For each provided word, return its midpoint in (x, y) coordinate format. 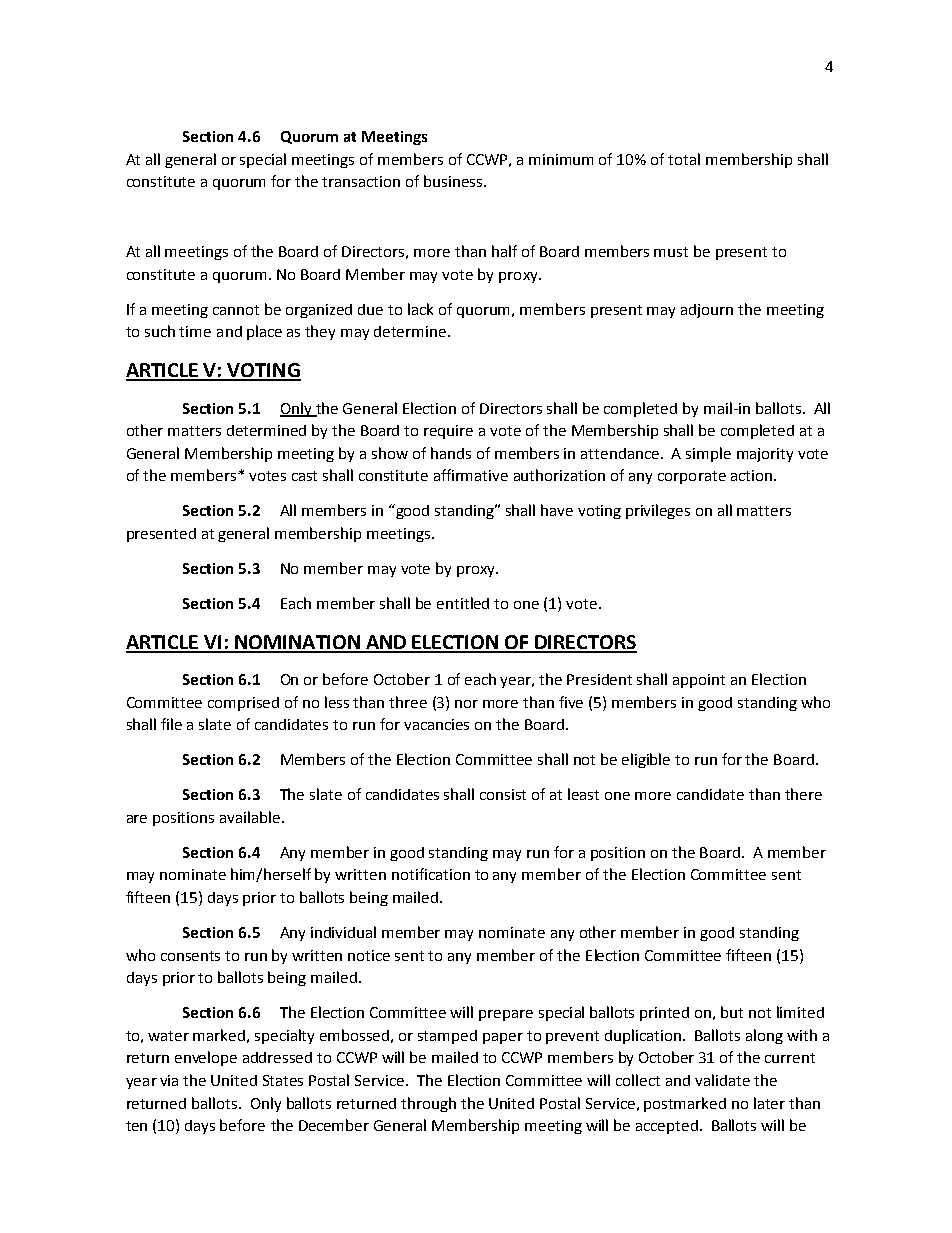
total (684, 159)
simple (708, 454)
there (803, 794)
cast (304, 476)
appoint (699, 681)
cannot (236, 310)
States (283, 1080)
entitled (463, 603)
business (454, 181)
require (448, 432)
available (251, 817)
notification (431, 874)
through (428, 1104)
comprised (243, 704)
